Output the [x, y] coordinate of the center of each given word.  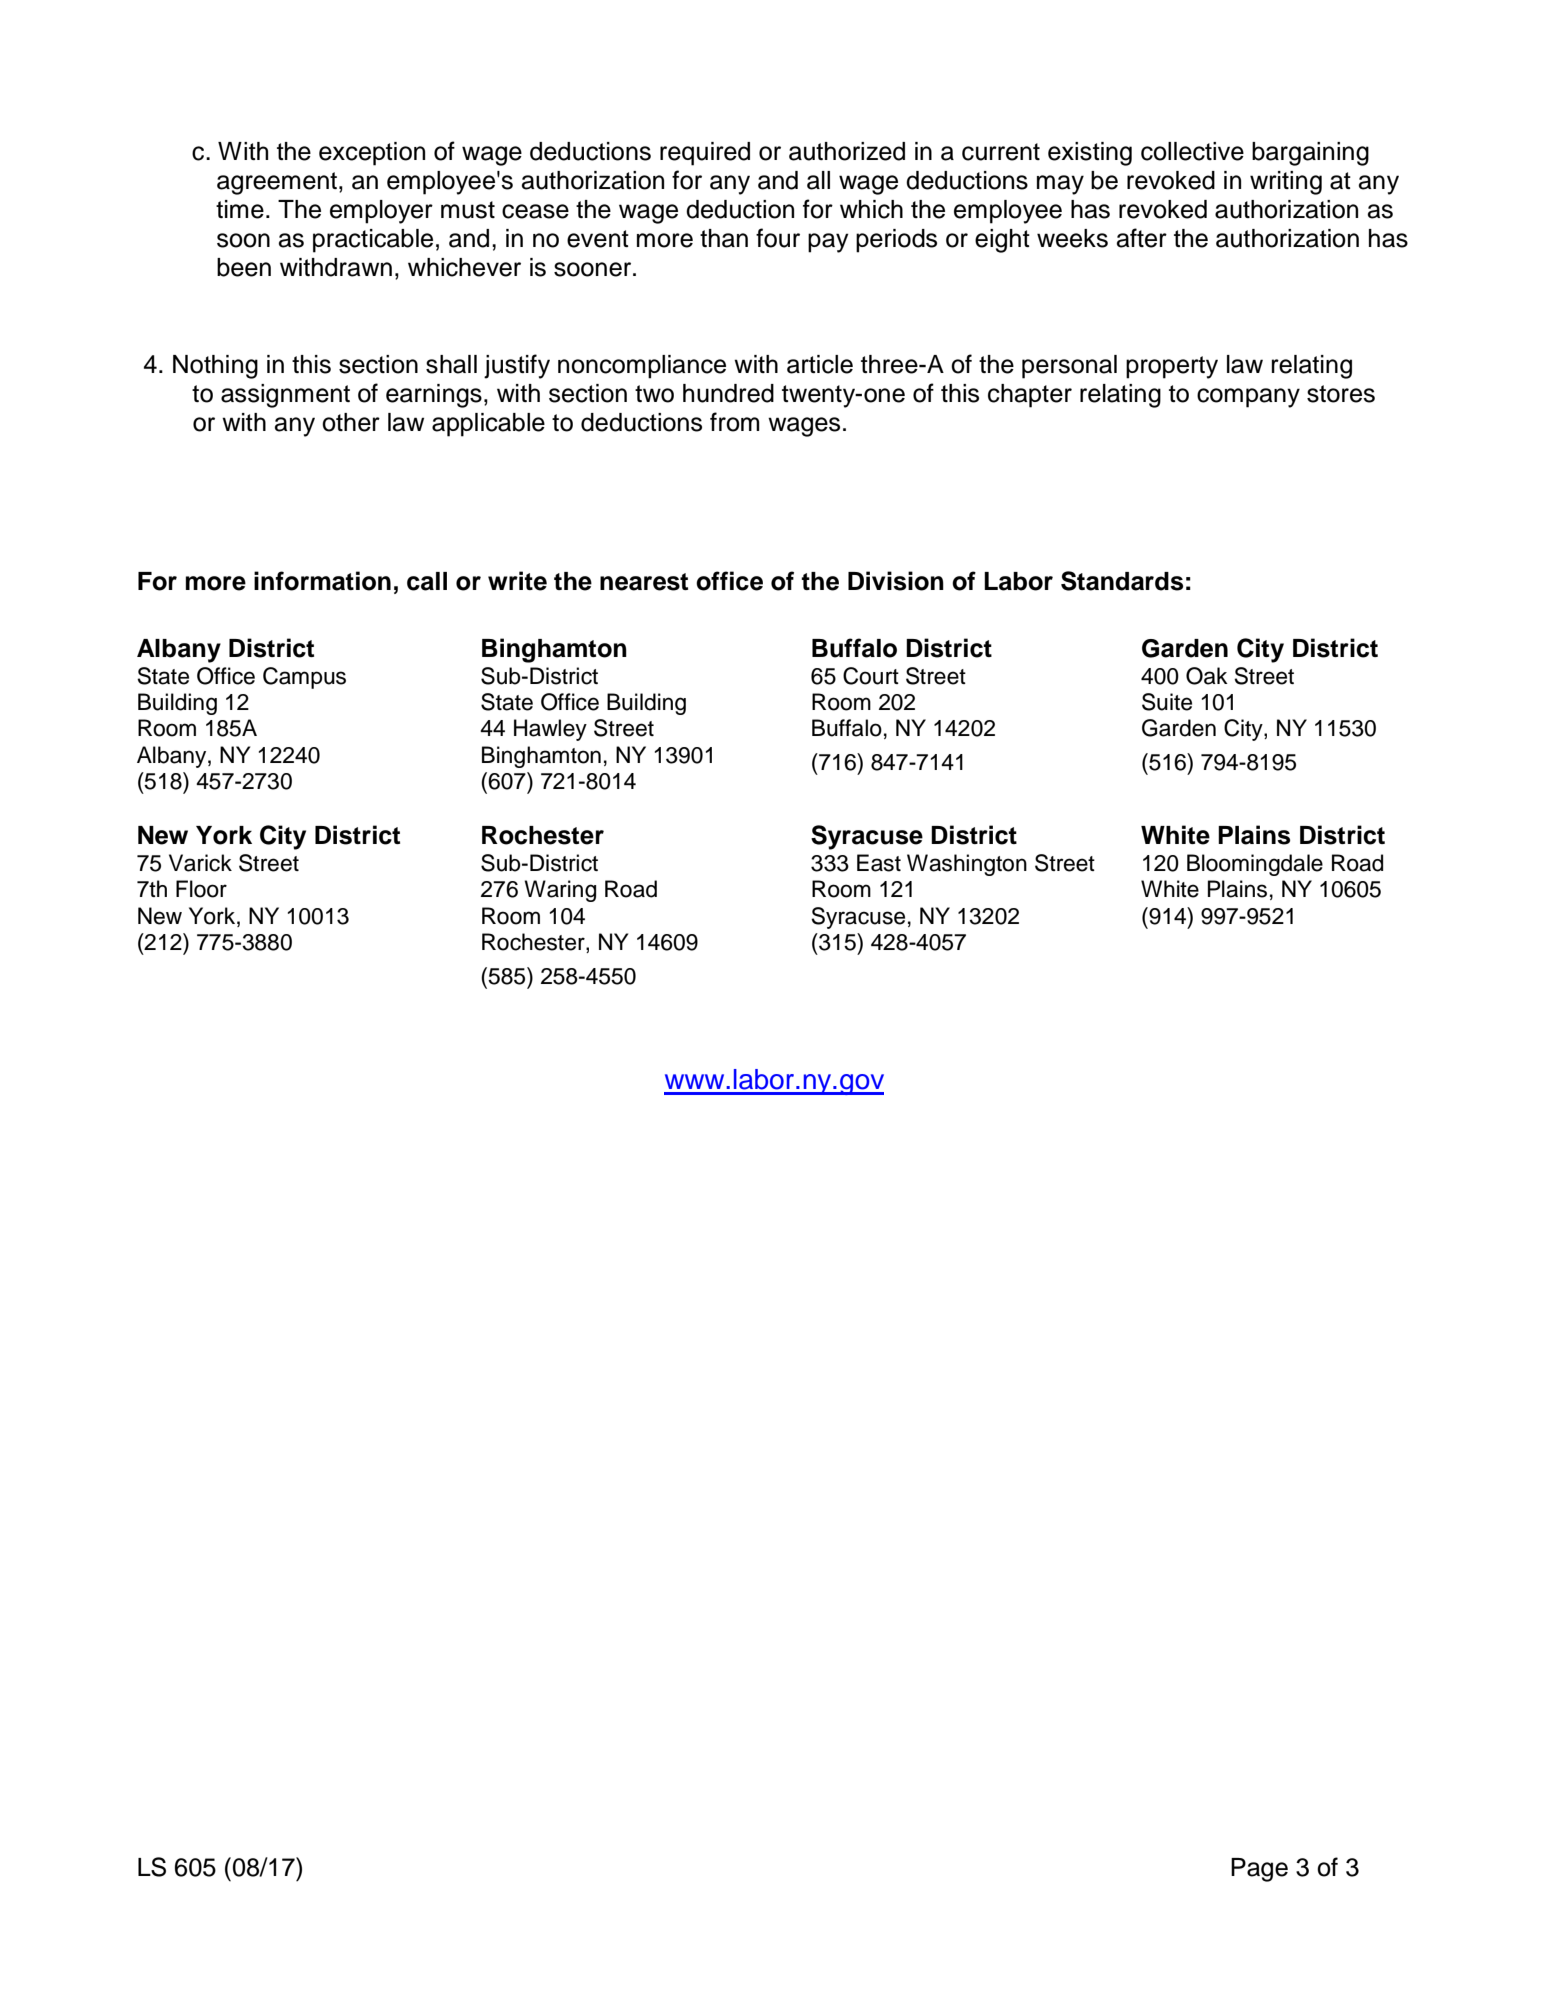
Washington [967, 865]
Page [1259, 1870]
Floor [201, 889]
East [879, 863]
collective [1192, 151]
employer [381, 212]
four [778, 238]
